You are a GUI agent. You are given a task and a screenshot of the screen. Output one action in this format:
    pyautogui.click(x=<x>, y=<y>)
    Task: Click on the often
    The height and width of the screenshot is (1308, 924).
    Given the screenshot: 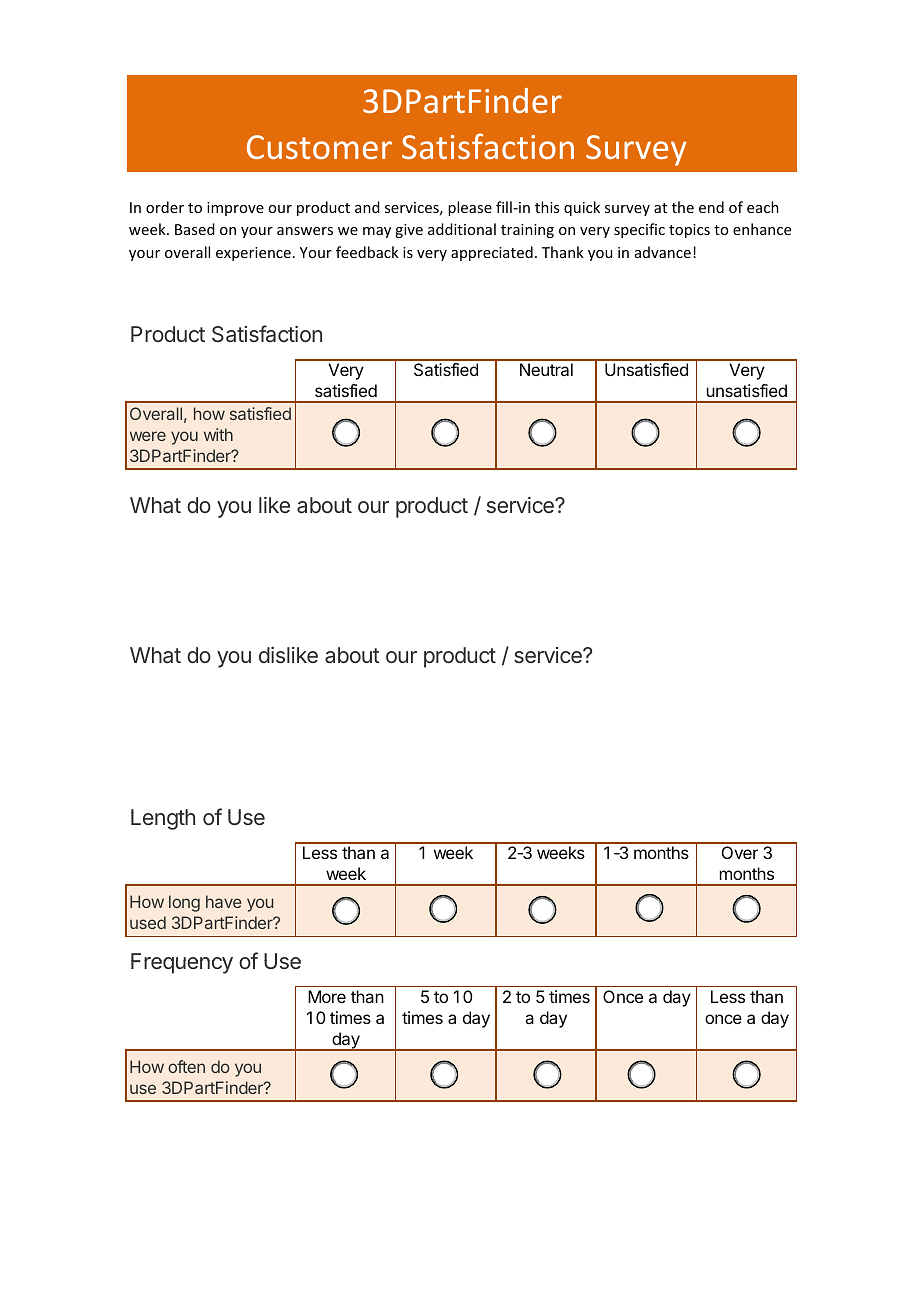 What is the action you would take?
    pyautogui.click(x=186, y=1066)
